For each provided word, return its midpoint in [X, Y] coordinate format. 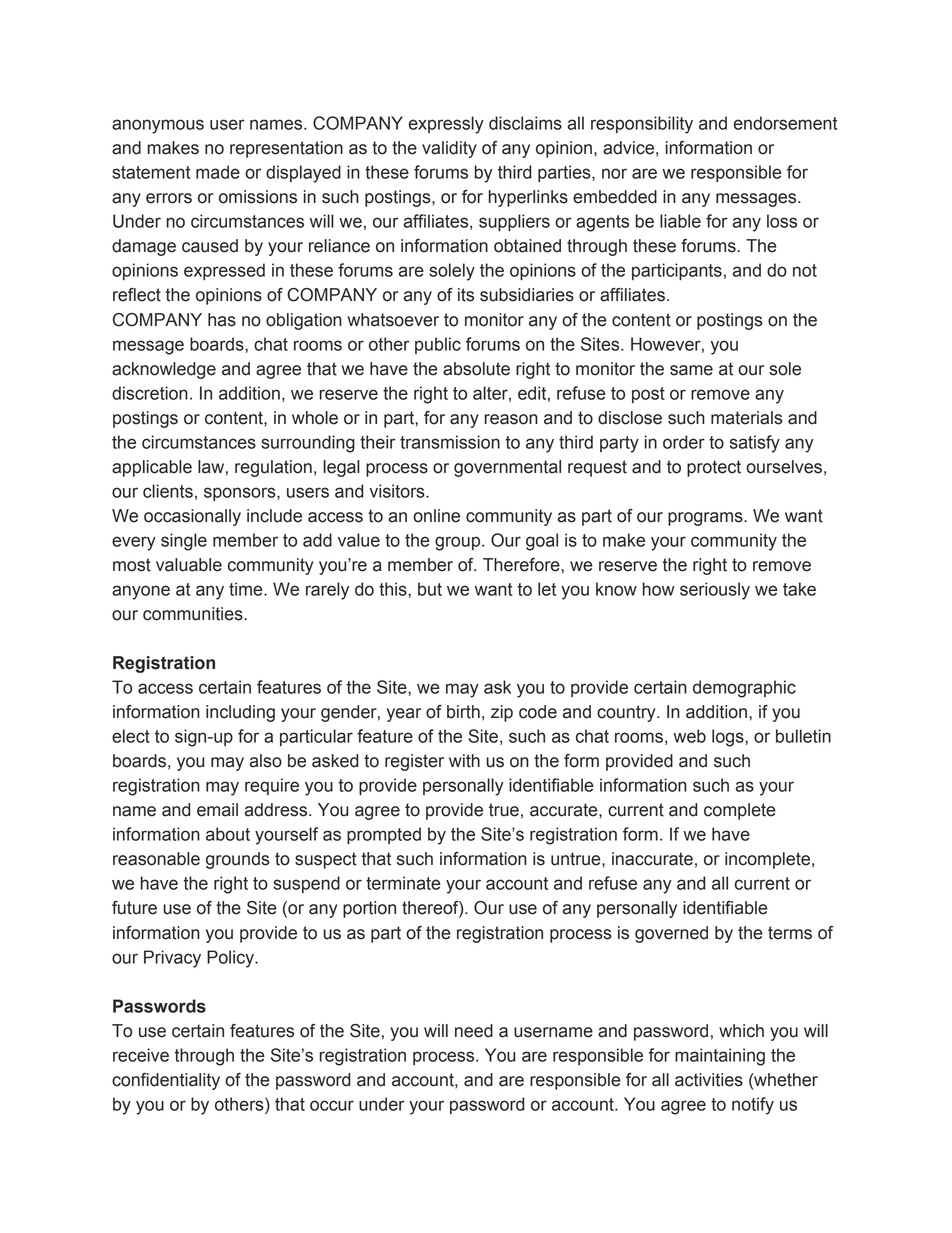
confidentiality [166, 1081]
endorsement [785, 123]
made [218, 172]
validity [449, 149]
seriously [715, 591]
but [430, 589]
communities [194, 614]
